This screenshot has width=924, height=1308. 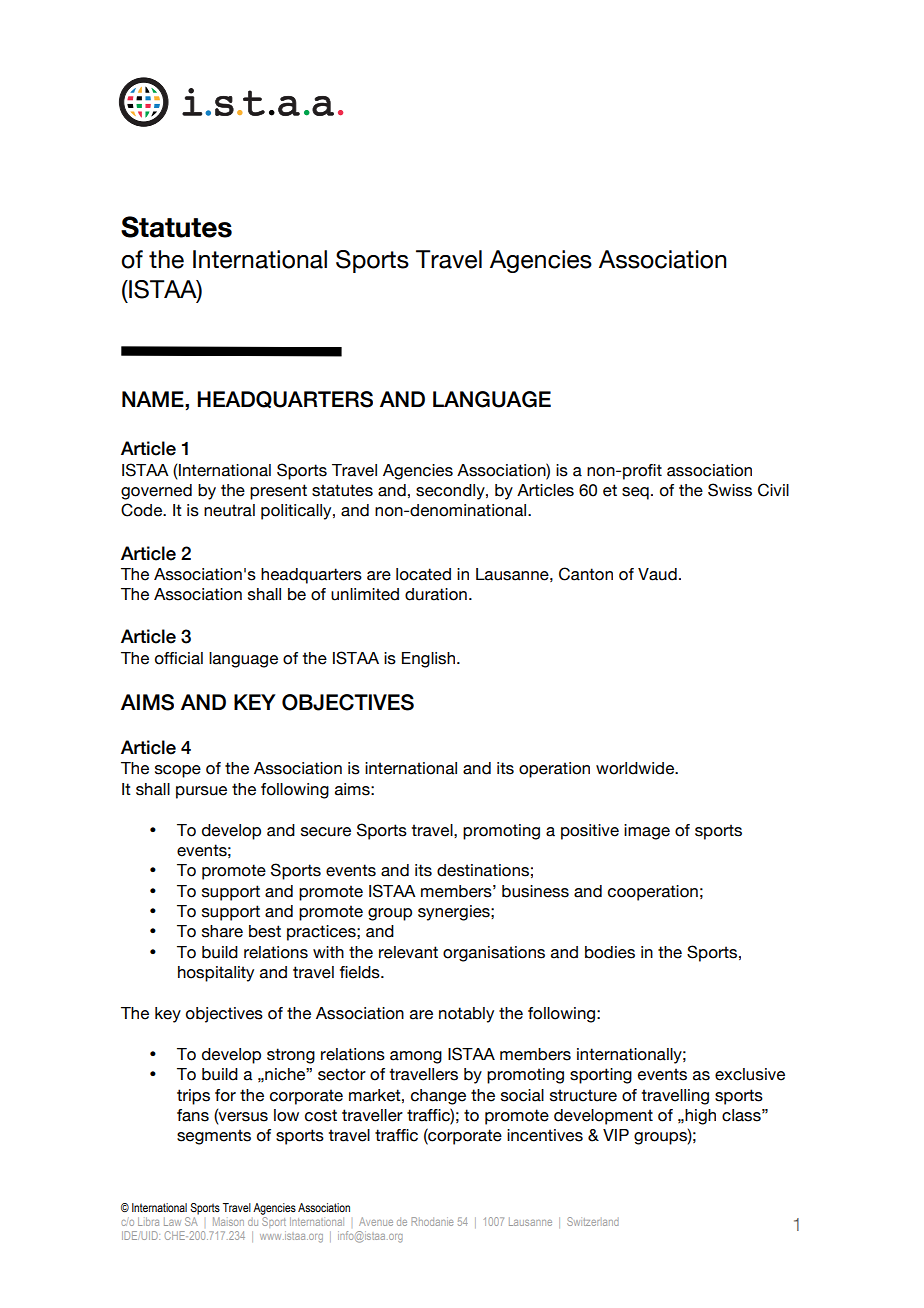 I want to click on image, so click(x=647, y=832).
